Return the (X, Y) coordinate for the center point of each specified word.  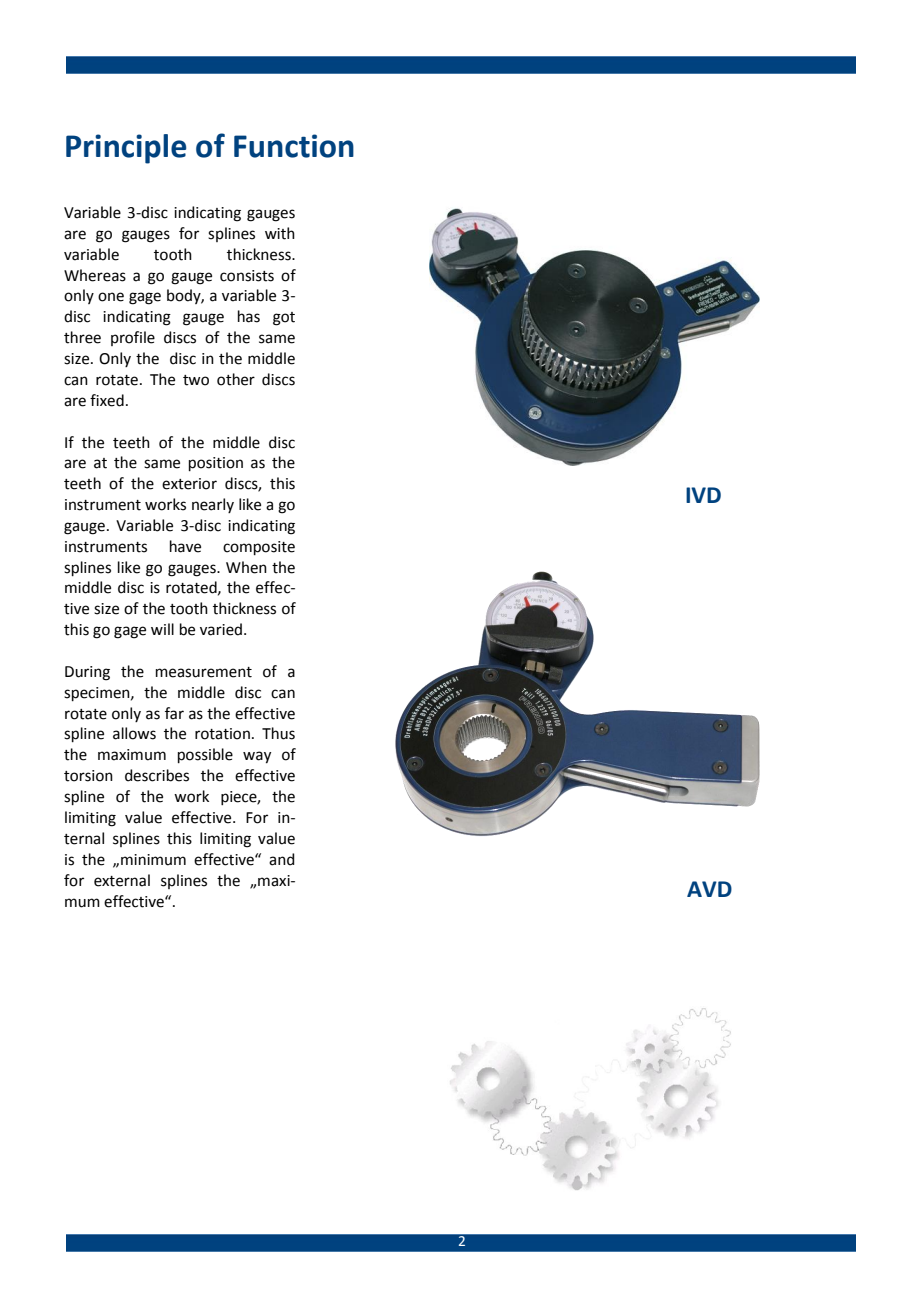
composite (259, 548)
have (185, 546)
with (280, 233)
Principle (126, 149)
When (246, 567)
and (282, 859)
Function (294, 146)
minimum (153, 860)
